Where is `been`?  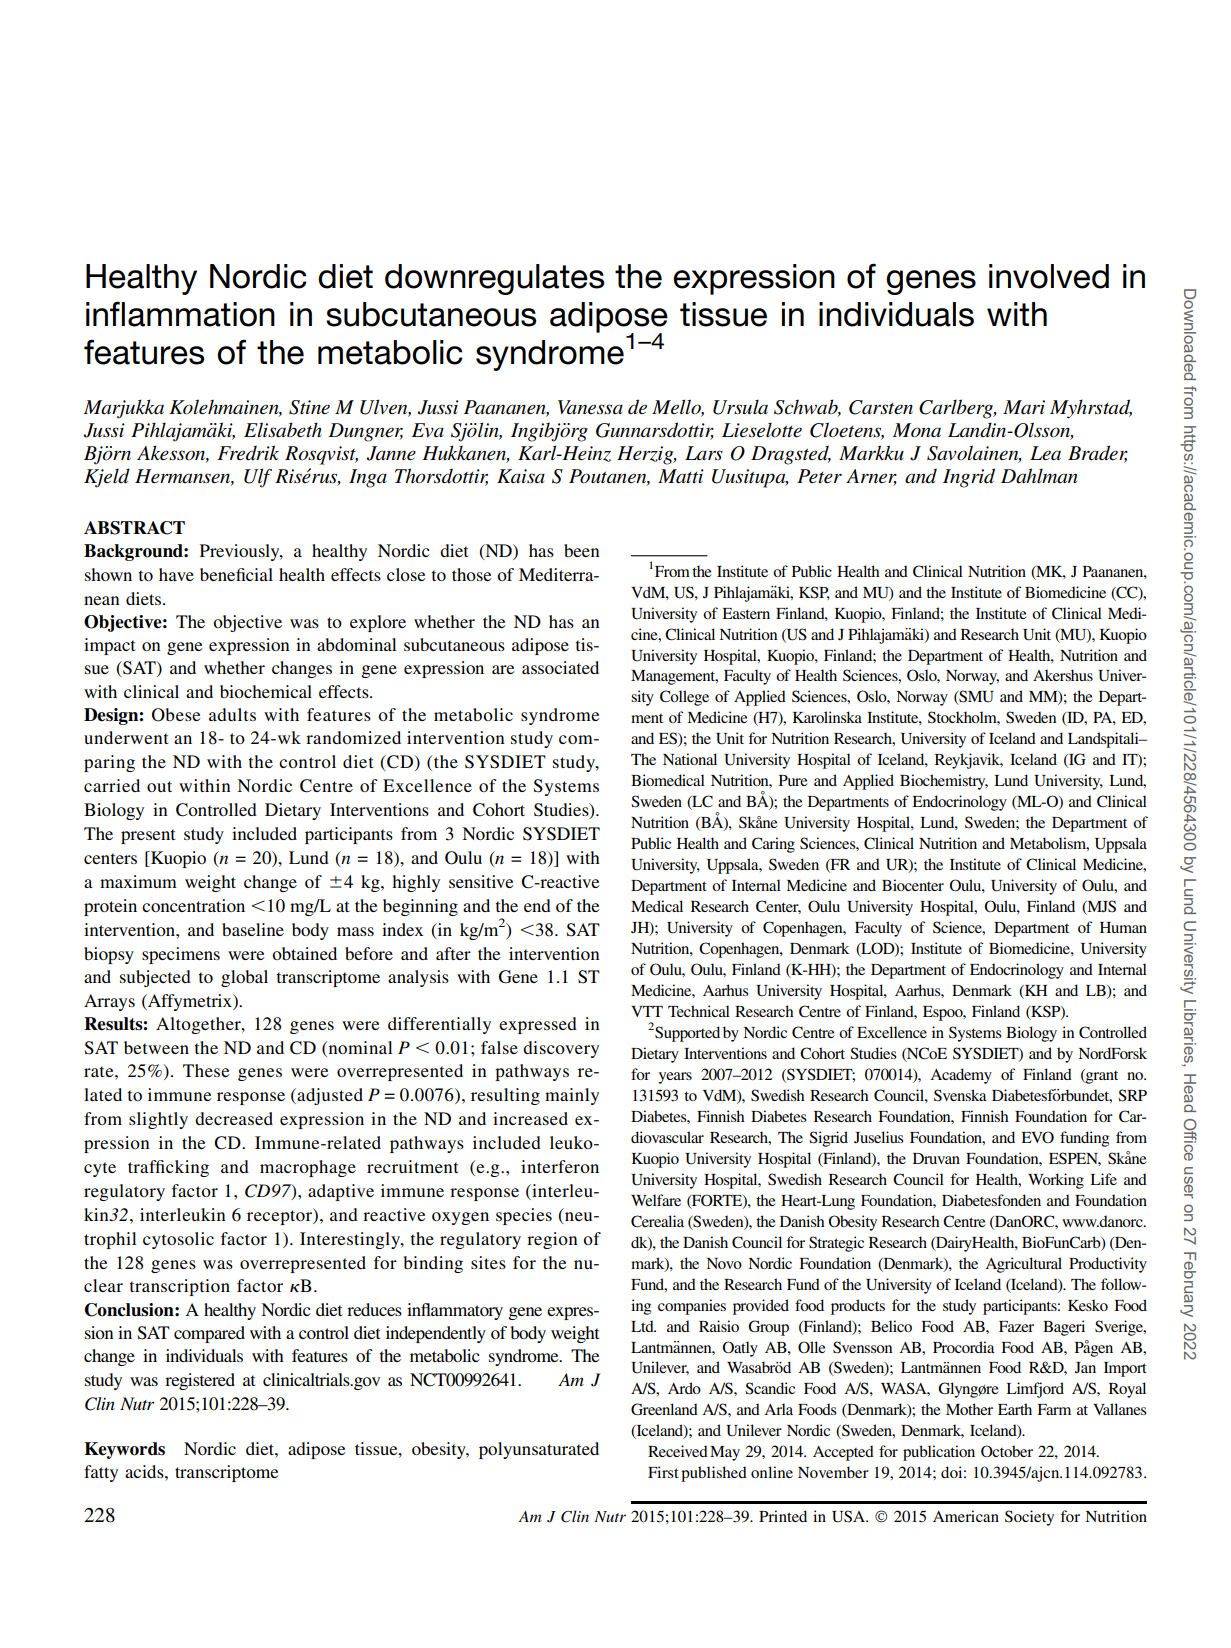 been is located at coordinates (582, 550).
